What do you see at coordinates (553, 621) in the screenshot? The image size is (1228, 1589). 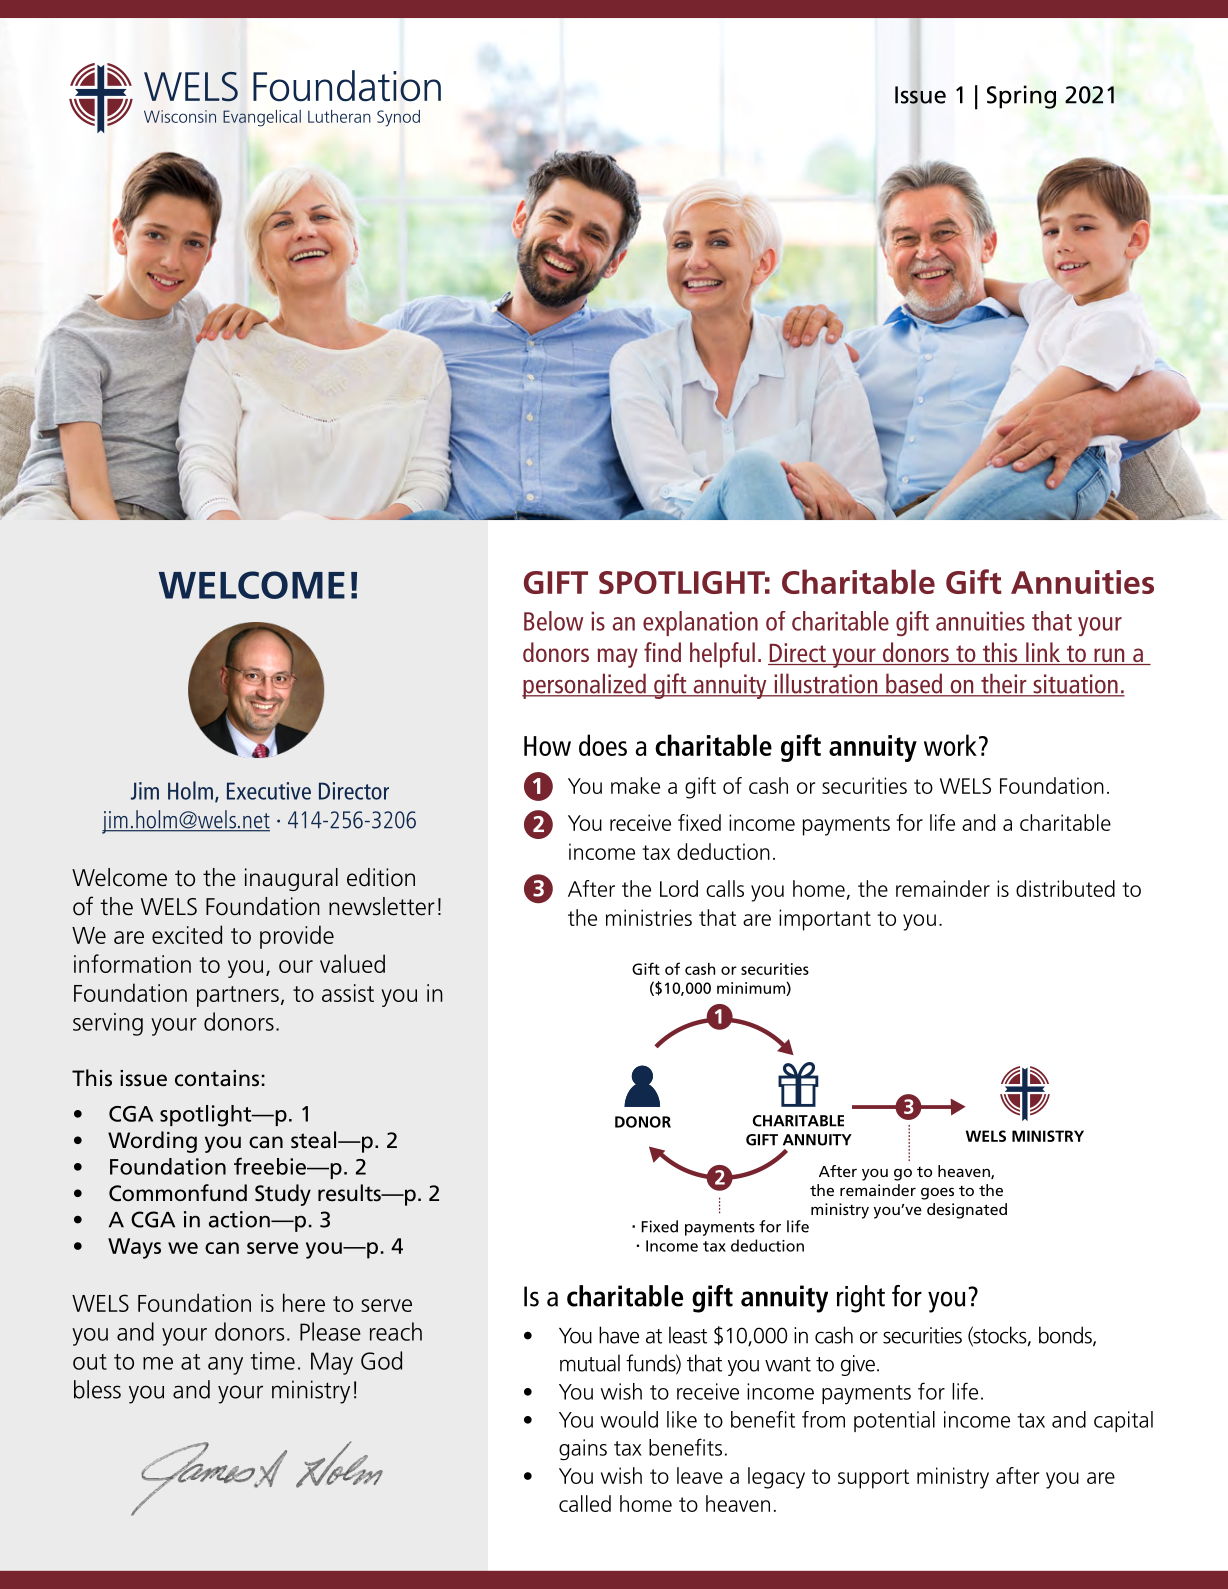 I see `Below` at bounding box center [553, 621].
